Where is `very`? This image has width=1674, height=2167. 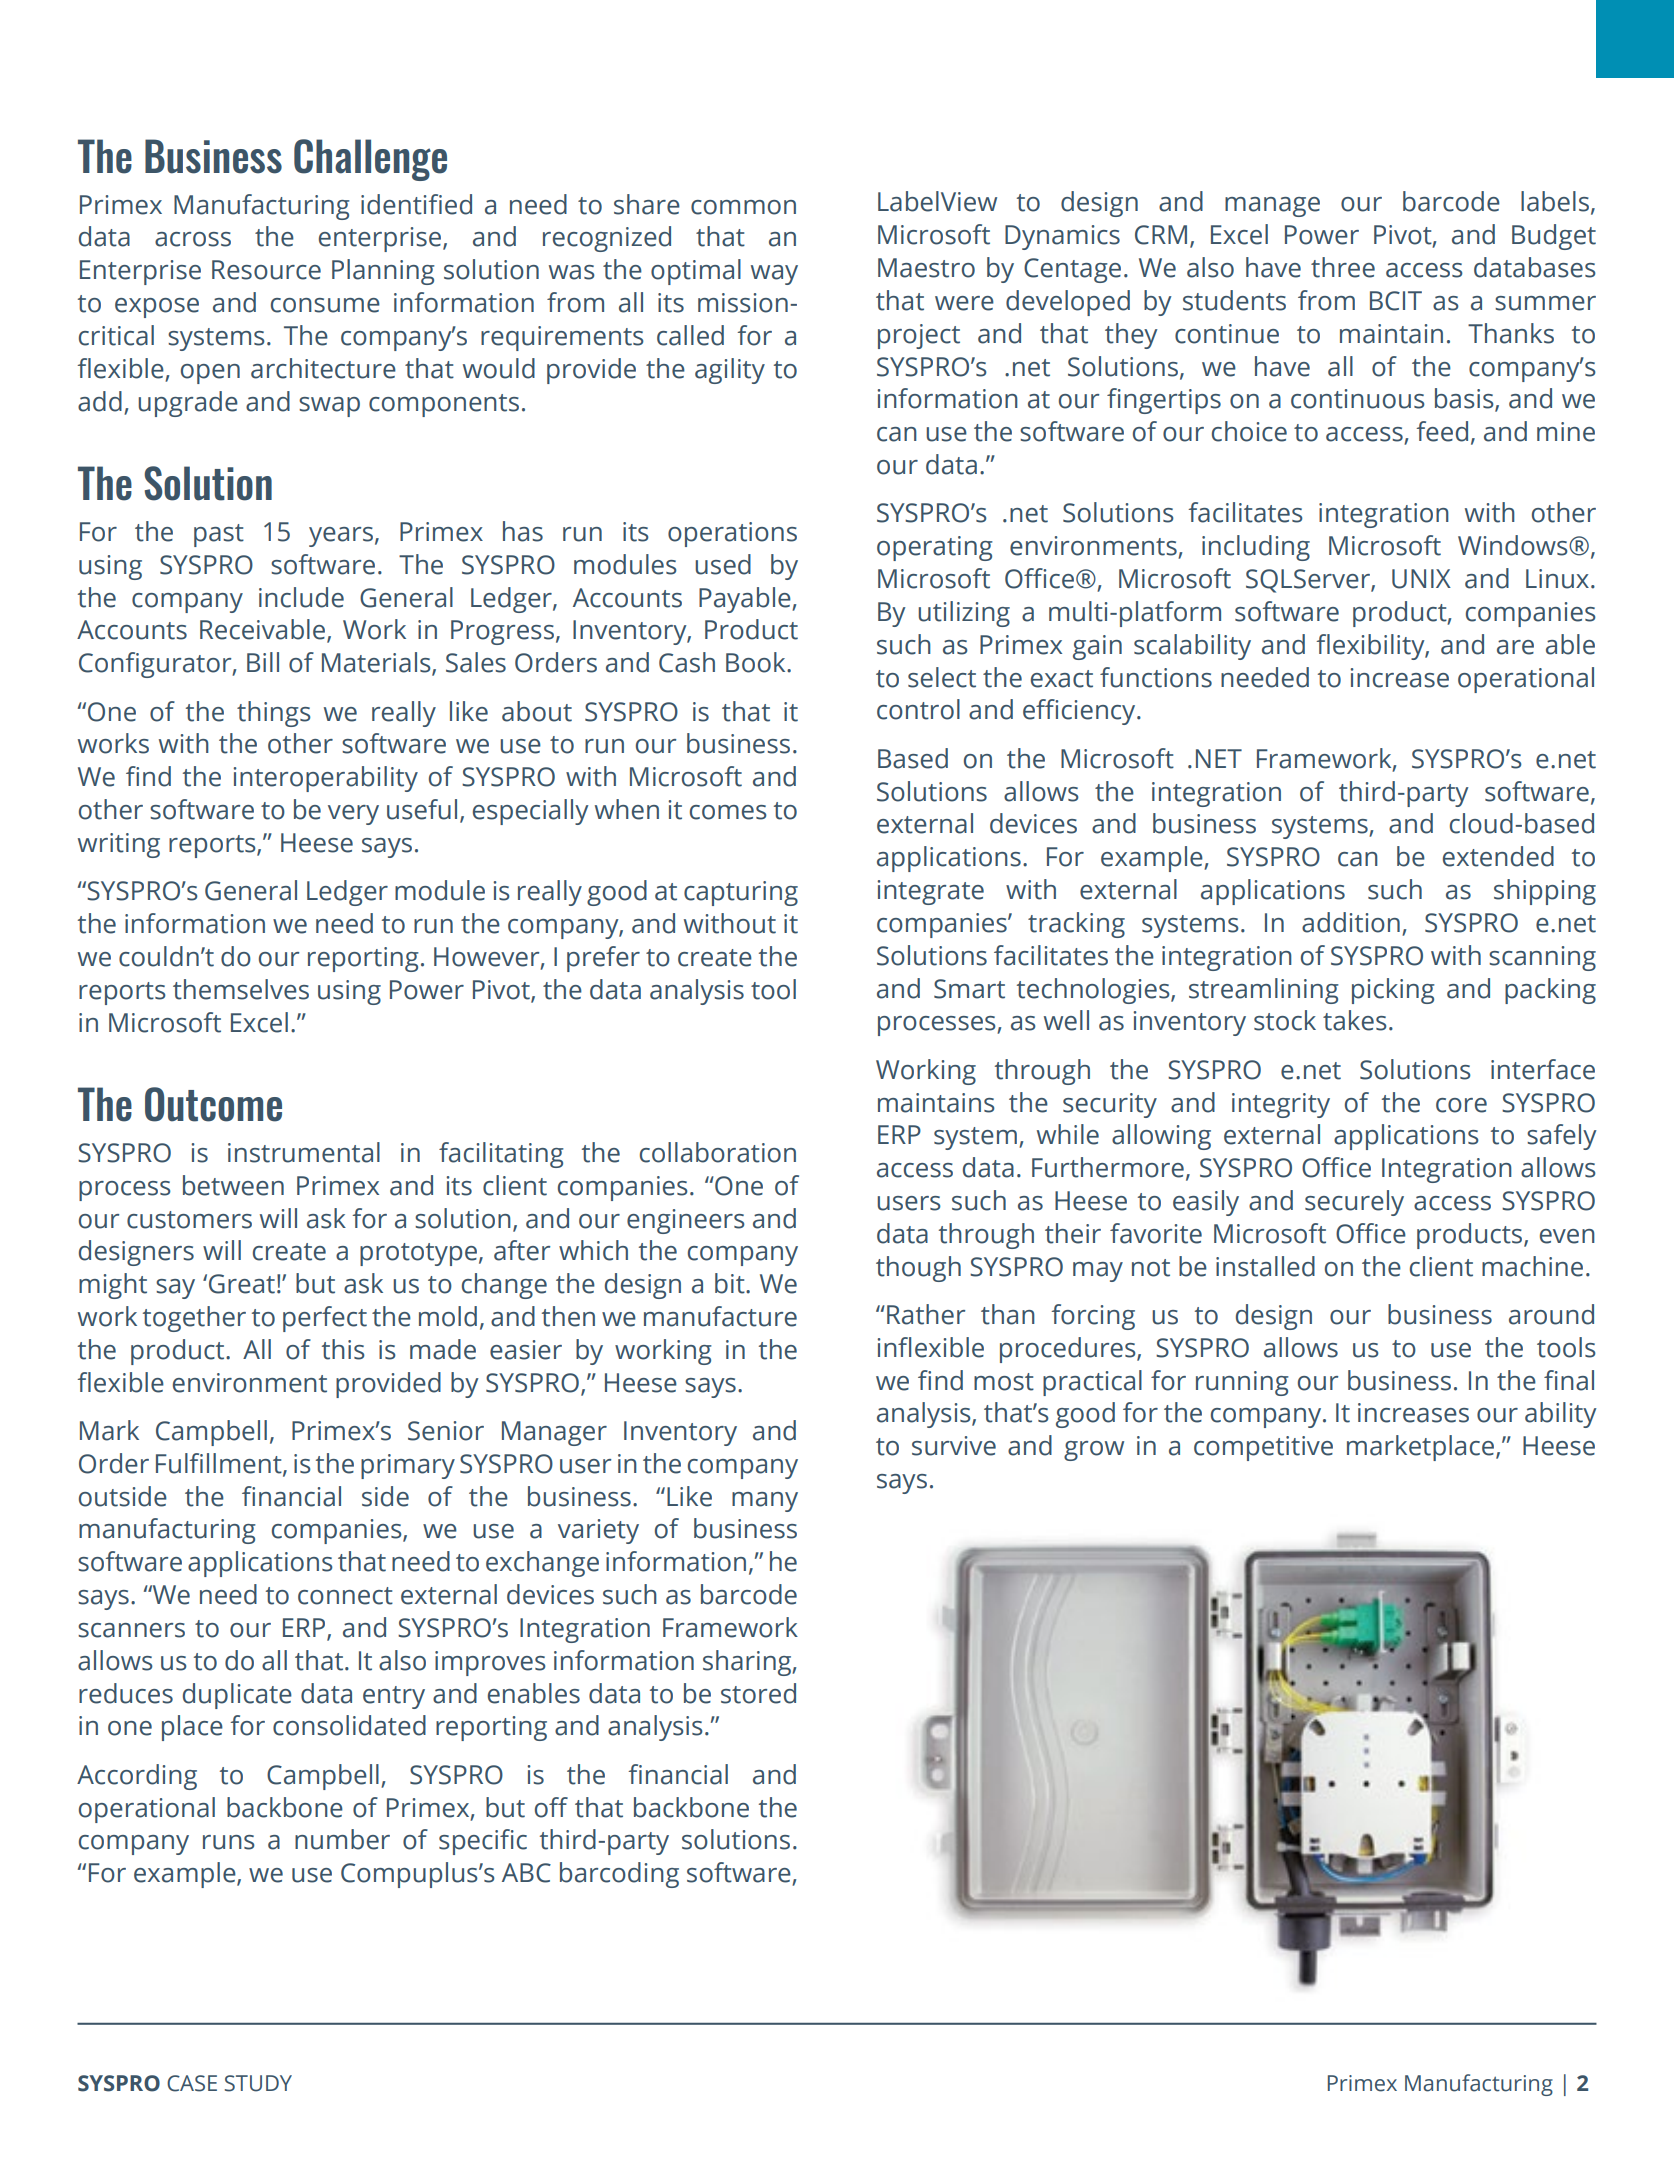 very is located at coordinates (353, 815).
